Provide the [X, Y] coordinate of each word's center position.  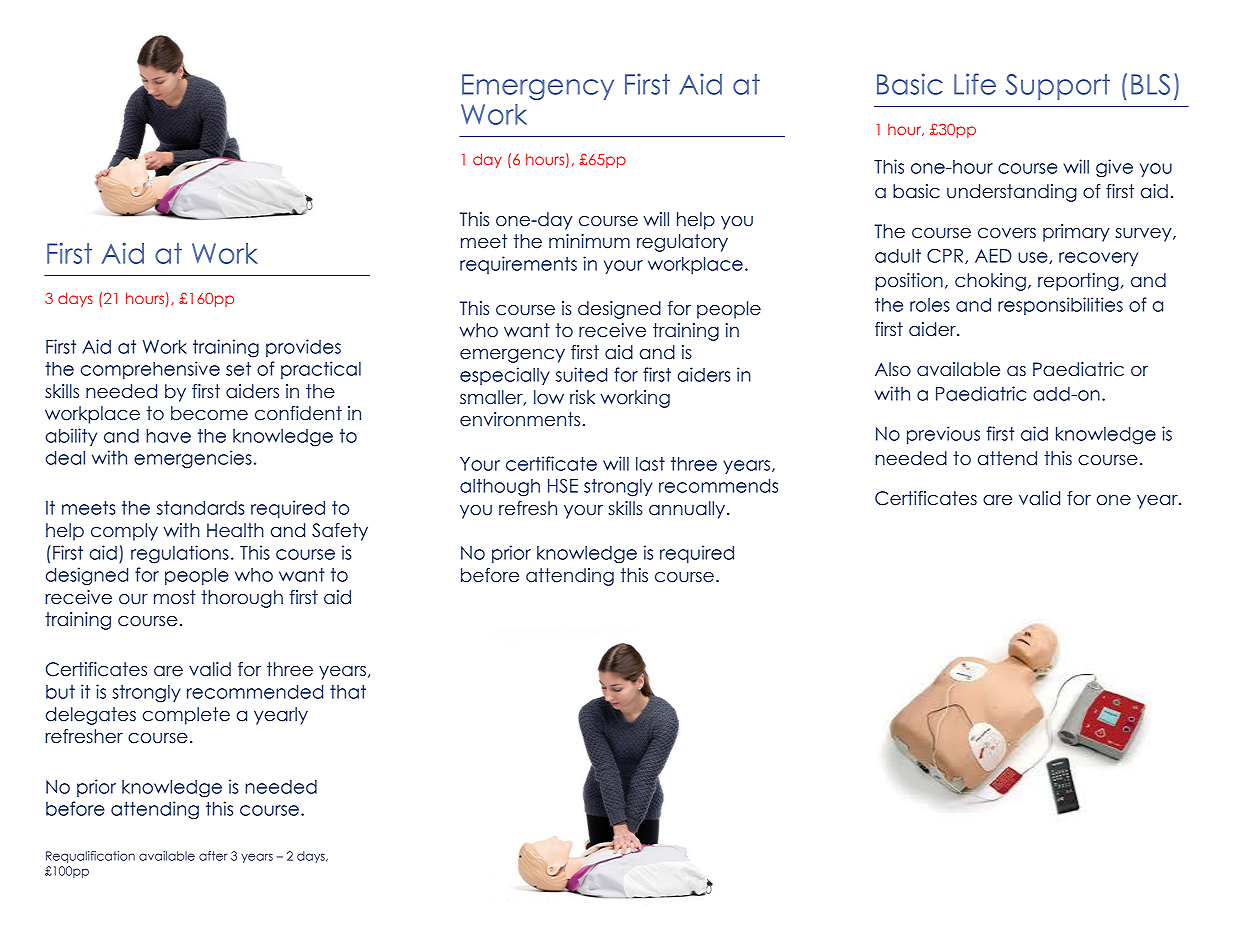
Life [975, 84]
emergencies [193, 459]
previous [943, 435]
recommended [255, 692]
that [348, 692]
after [213, 856]
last [650, 464]
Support [1058, 87]
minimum [589, 241]
